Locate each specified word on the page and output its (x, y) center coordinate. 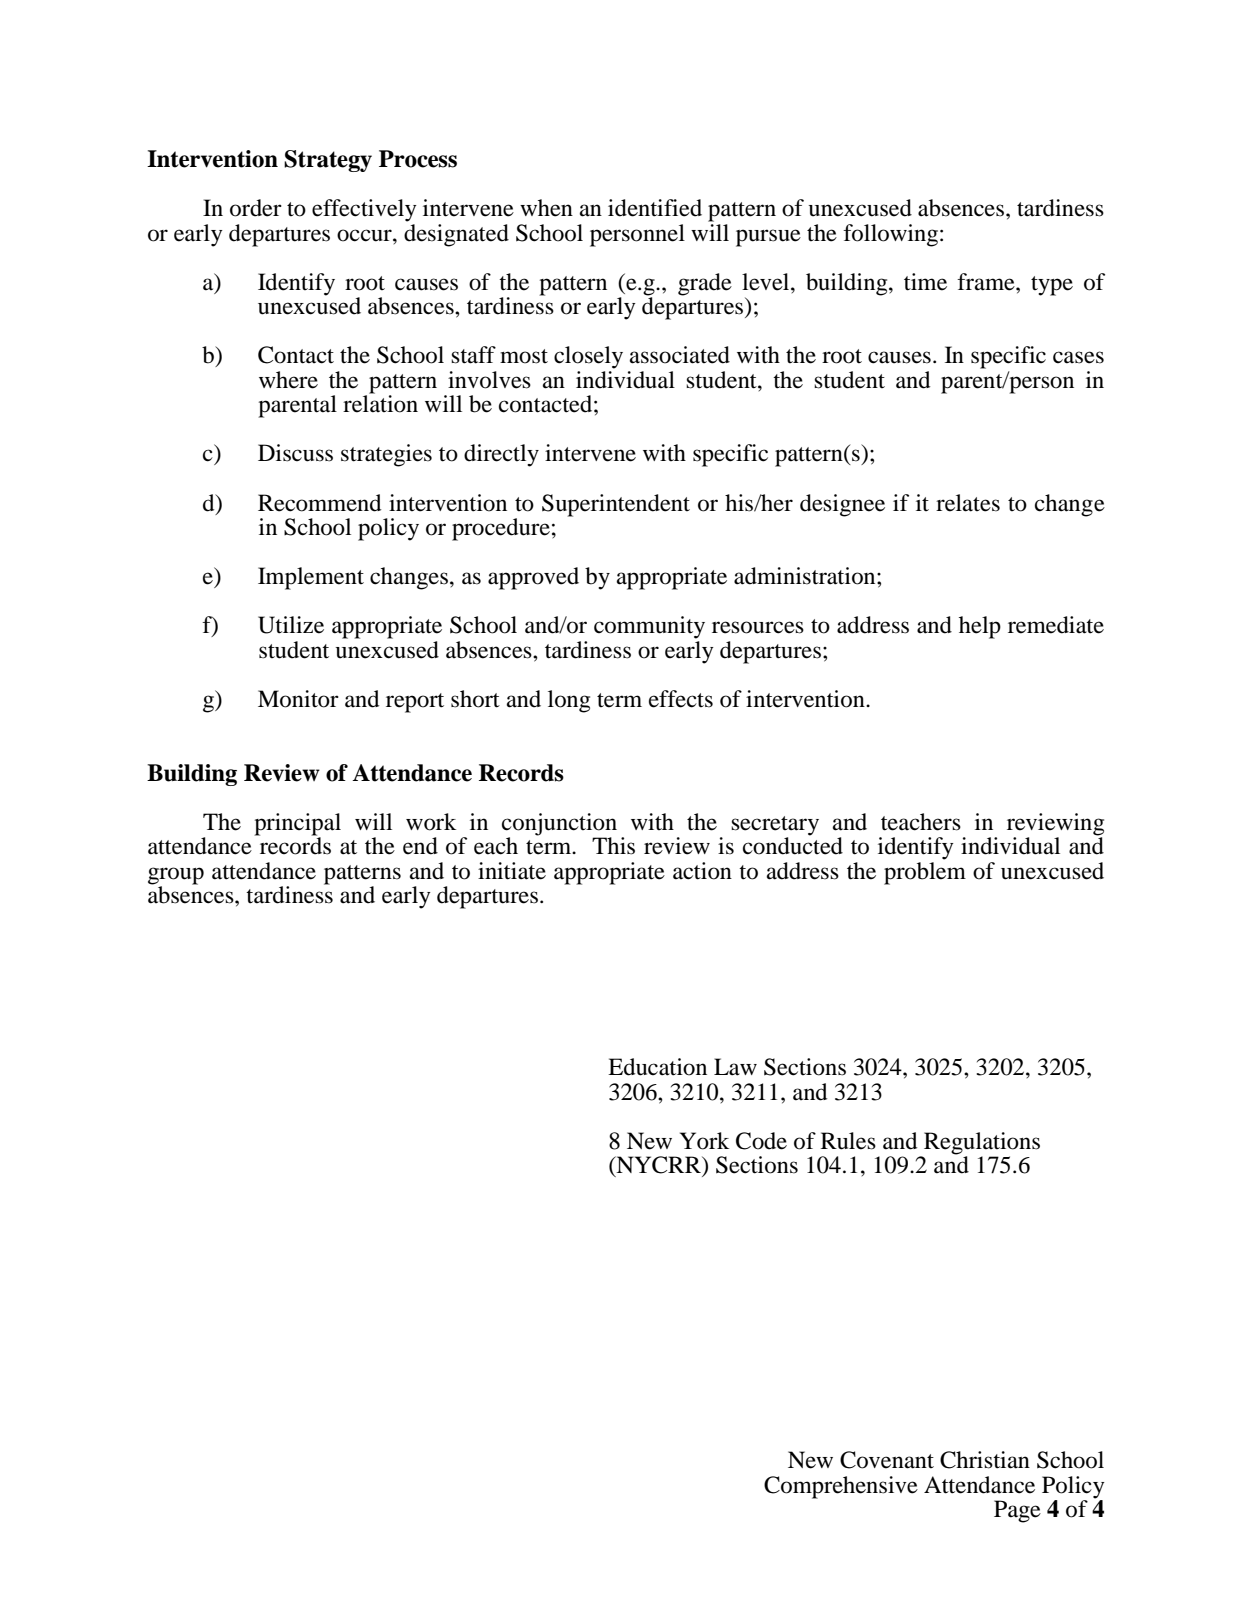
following (892, 235)
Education (657, 1067)
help (980, 627)
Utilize (291, 625)
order (256, 208)
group (176, 877)
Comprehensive (841, 1487)
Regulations (981, 1144)
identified (655, 208)
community (649, 627)
